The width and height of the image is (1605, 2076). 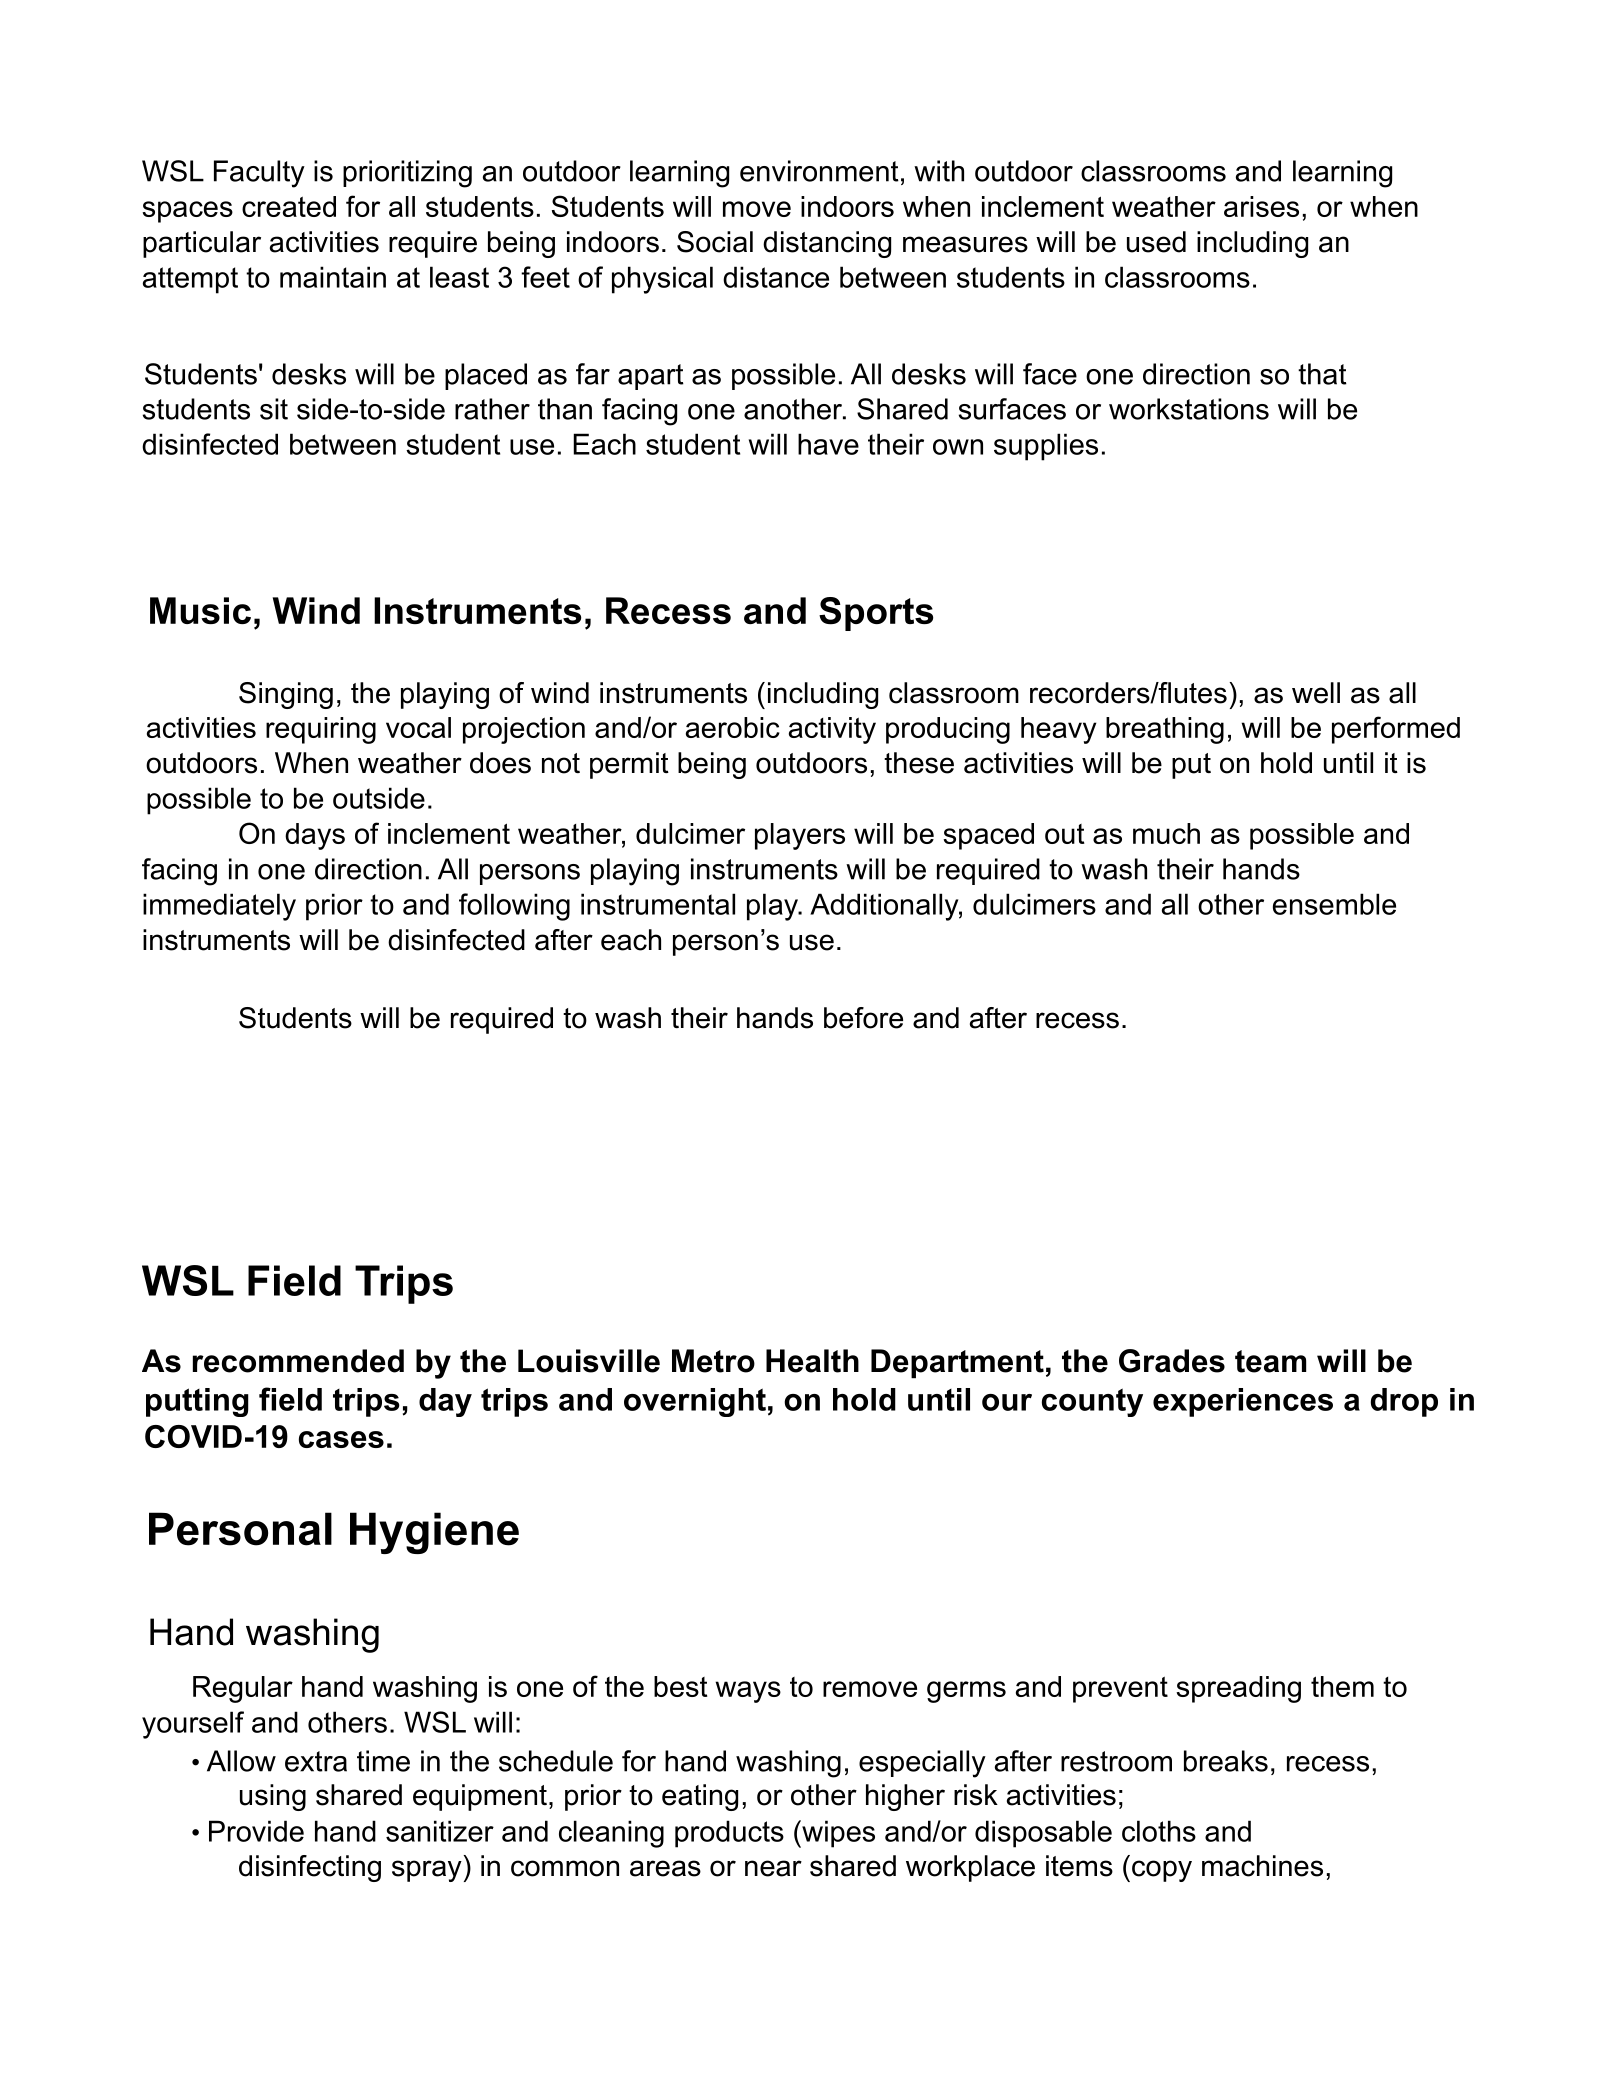 What do you see at coordinates (1262, 1866) in the image?
I see `machines` at bounding box center [1262, 1866].
